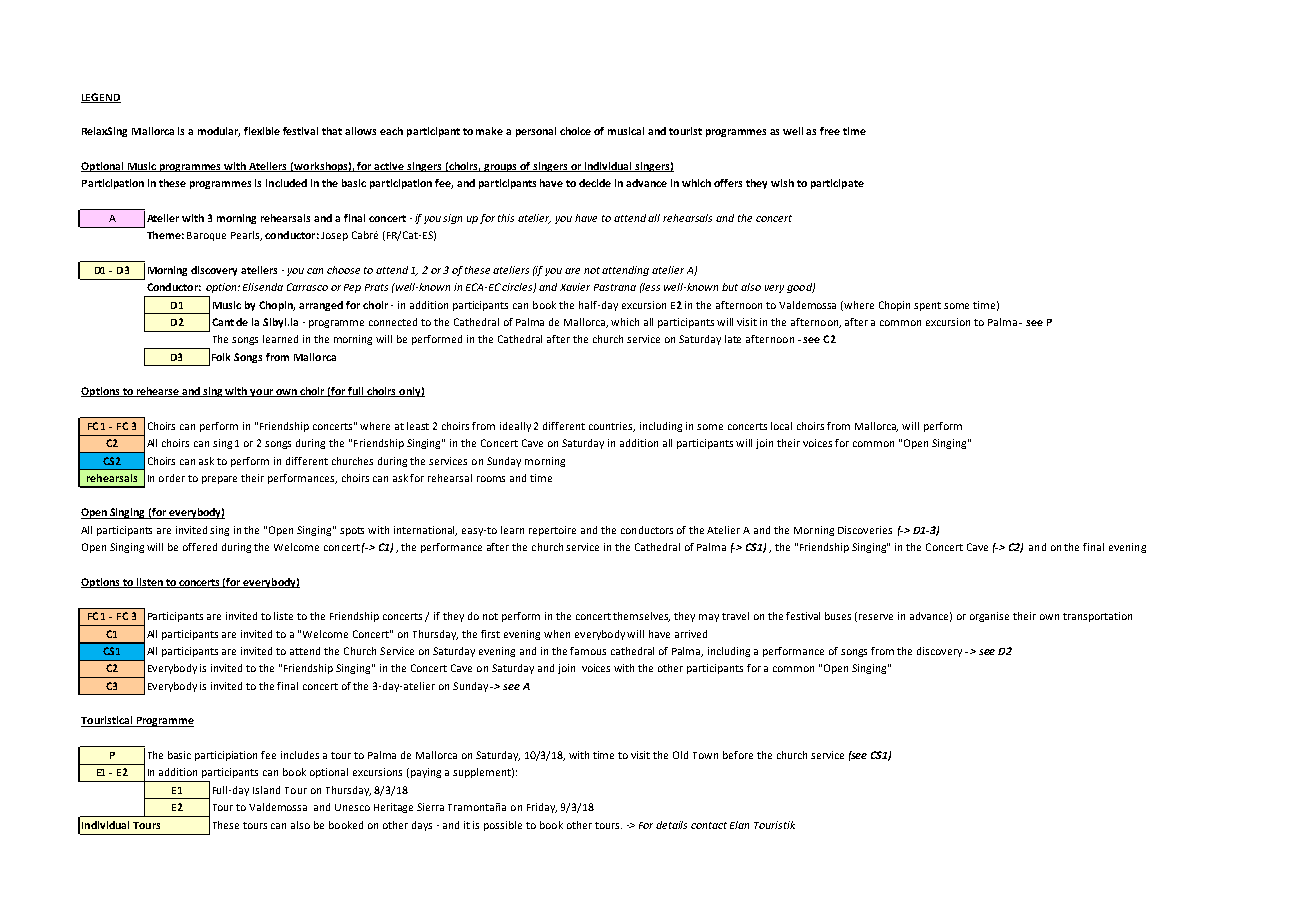  Describe the element at coordinates (557, 634) in the image. I see `when` at that location.
